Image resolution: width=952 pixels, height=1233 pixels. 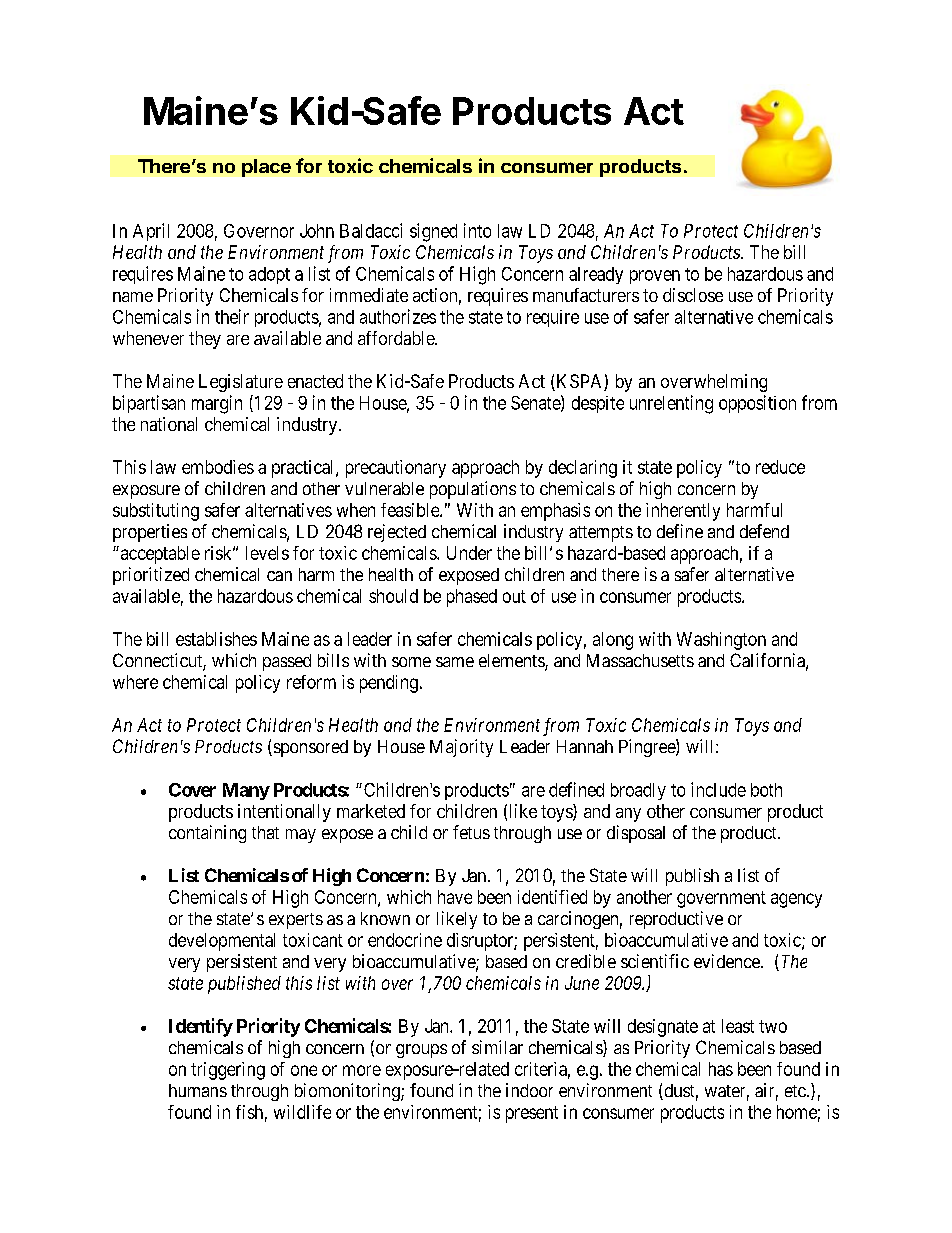 What do you see at coordinates (655, 277) in the page?
I see `proven` at bounding box center [655, 277].
